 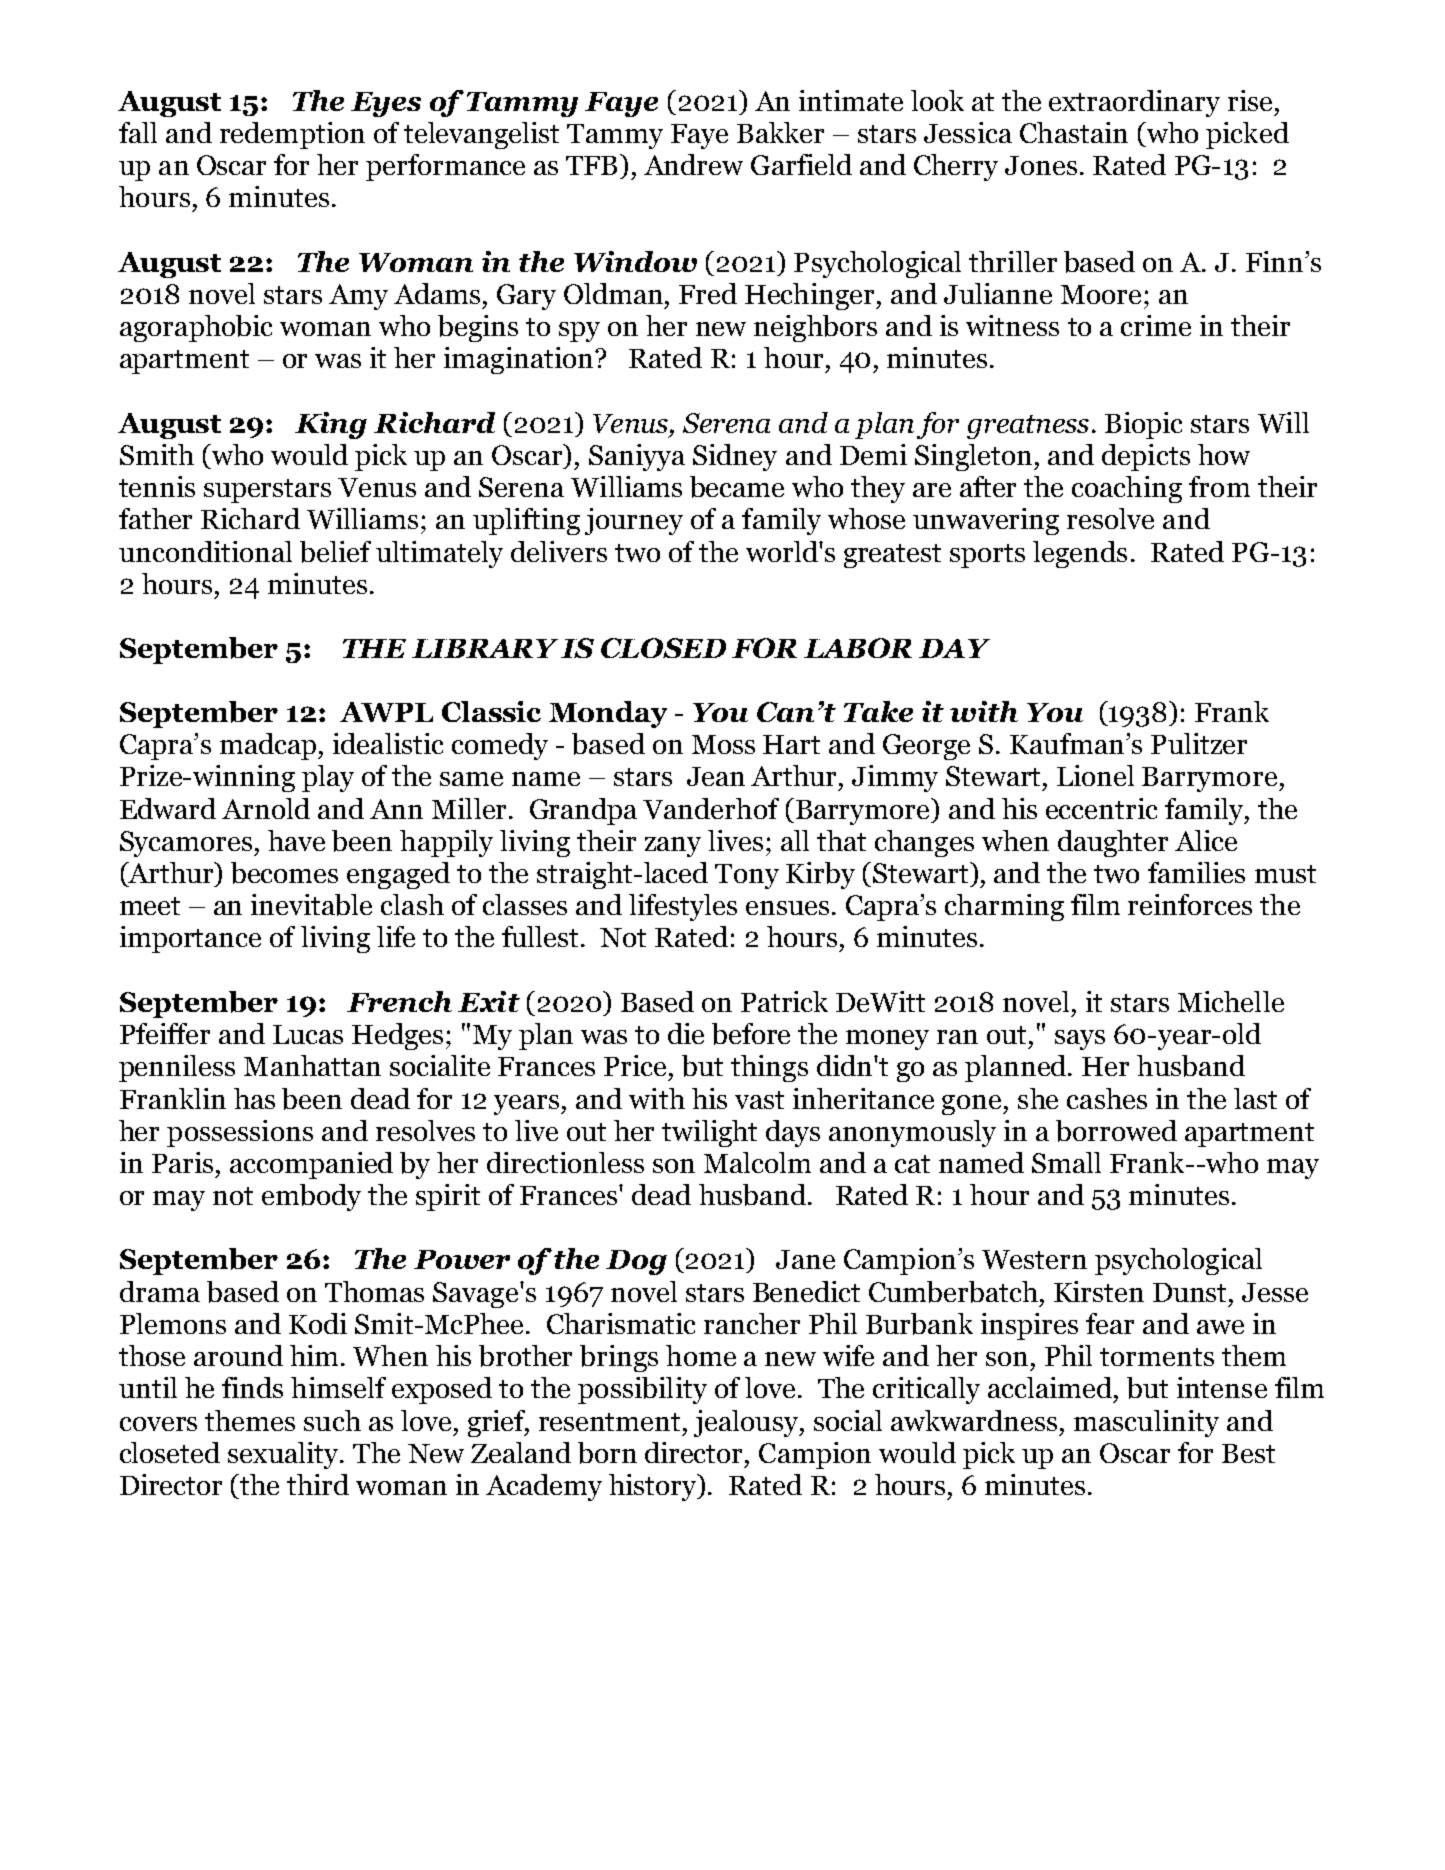 I want to click on says, so click(x=1080, y=1040).
